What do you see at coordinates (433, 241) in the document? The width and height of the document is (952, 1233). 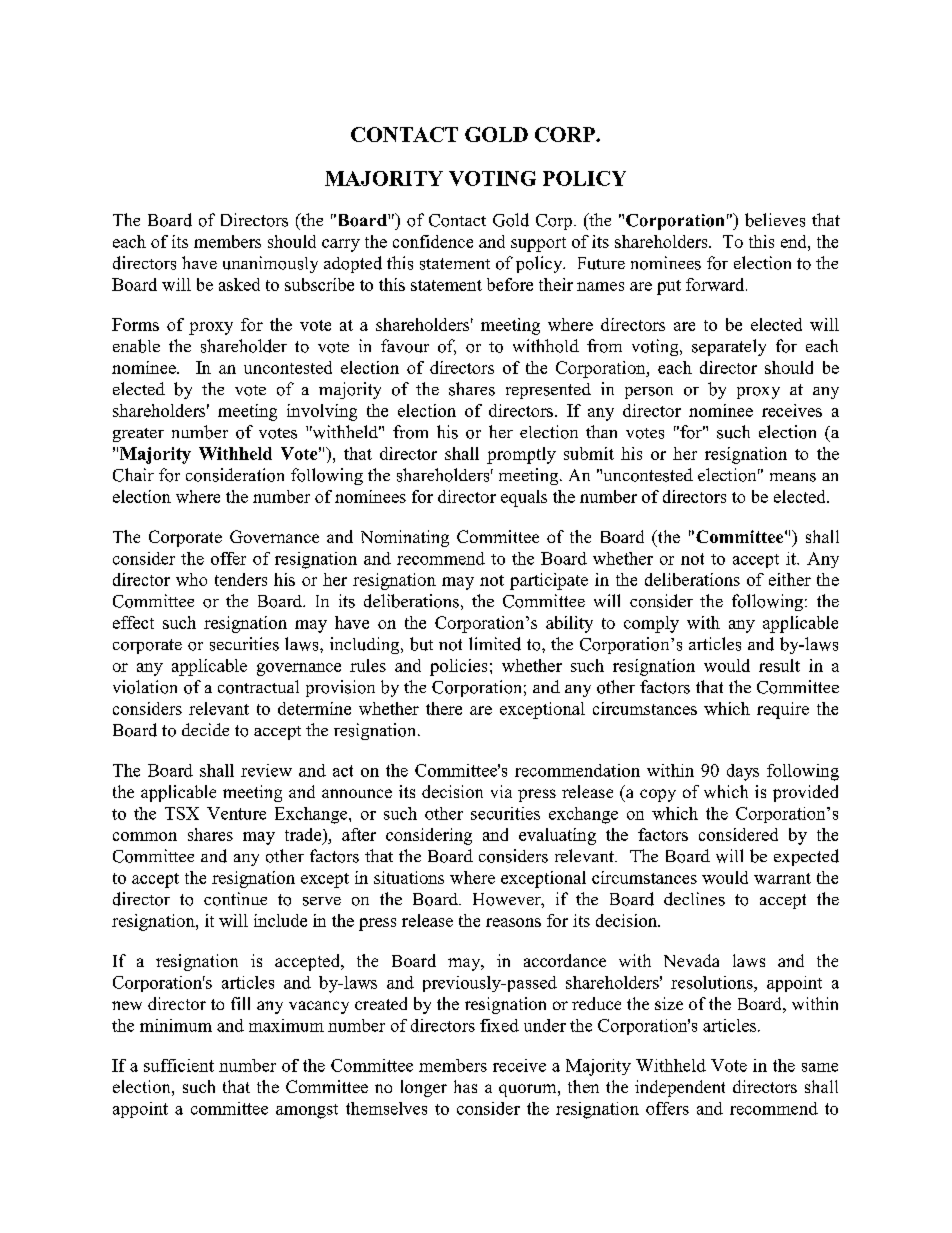 I see `confidence` at bounding box center [433, 241].
